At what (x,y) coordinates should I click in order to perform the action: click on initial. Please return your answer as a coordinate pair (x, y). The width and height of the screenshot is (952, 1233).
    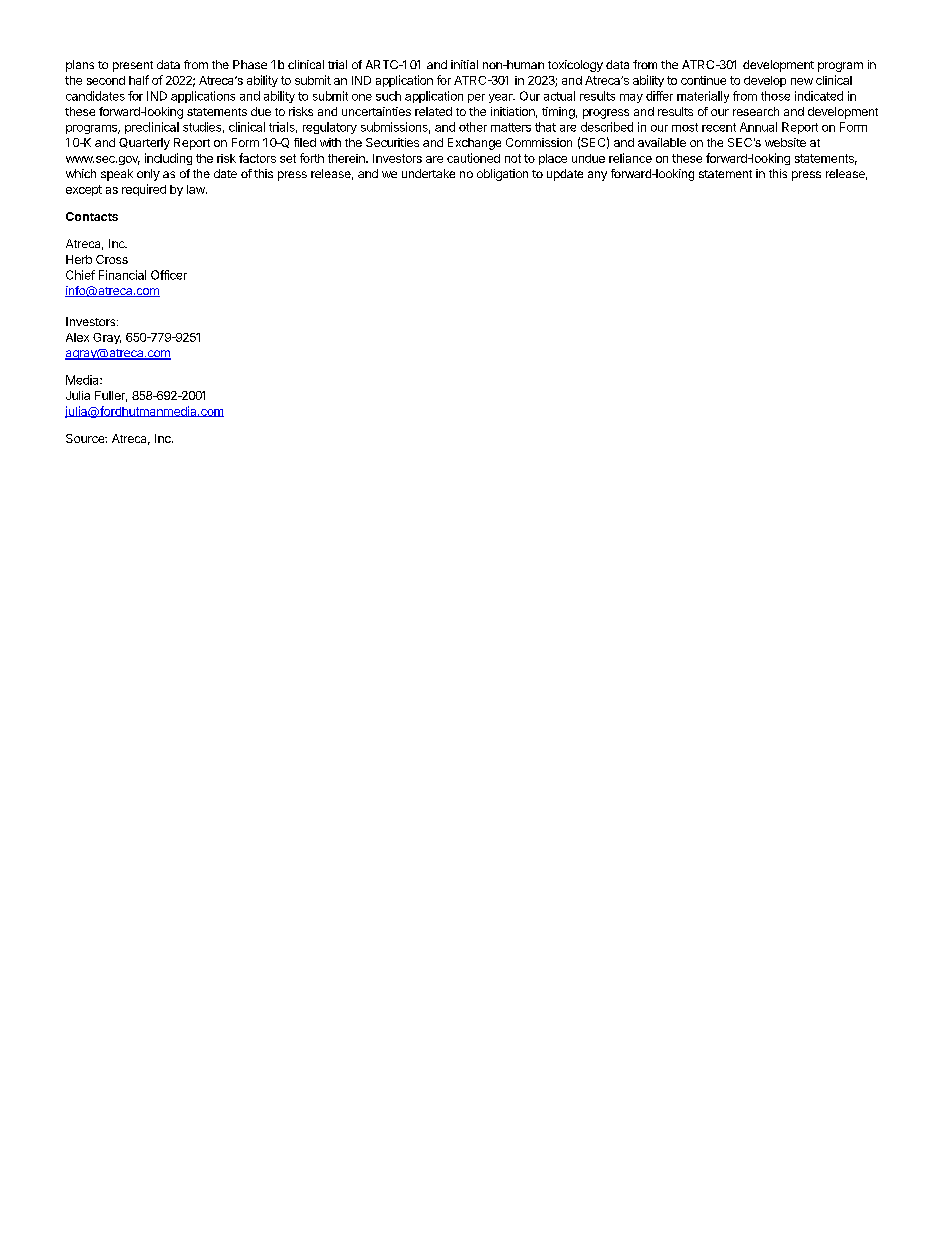
    Looking at the image, I should click on (464, 64).
